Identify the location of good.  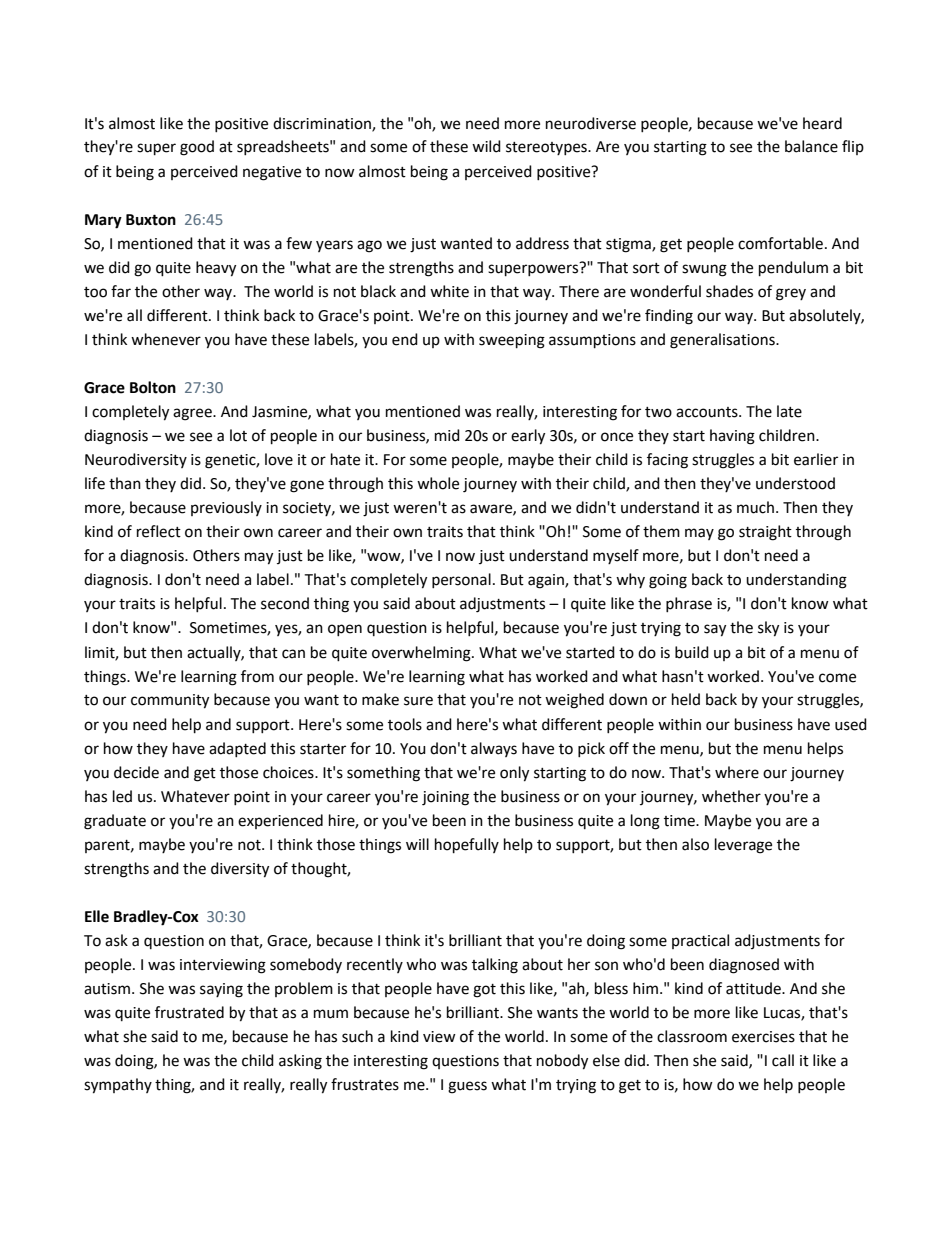
(197, 148).
